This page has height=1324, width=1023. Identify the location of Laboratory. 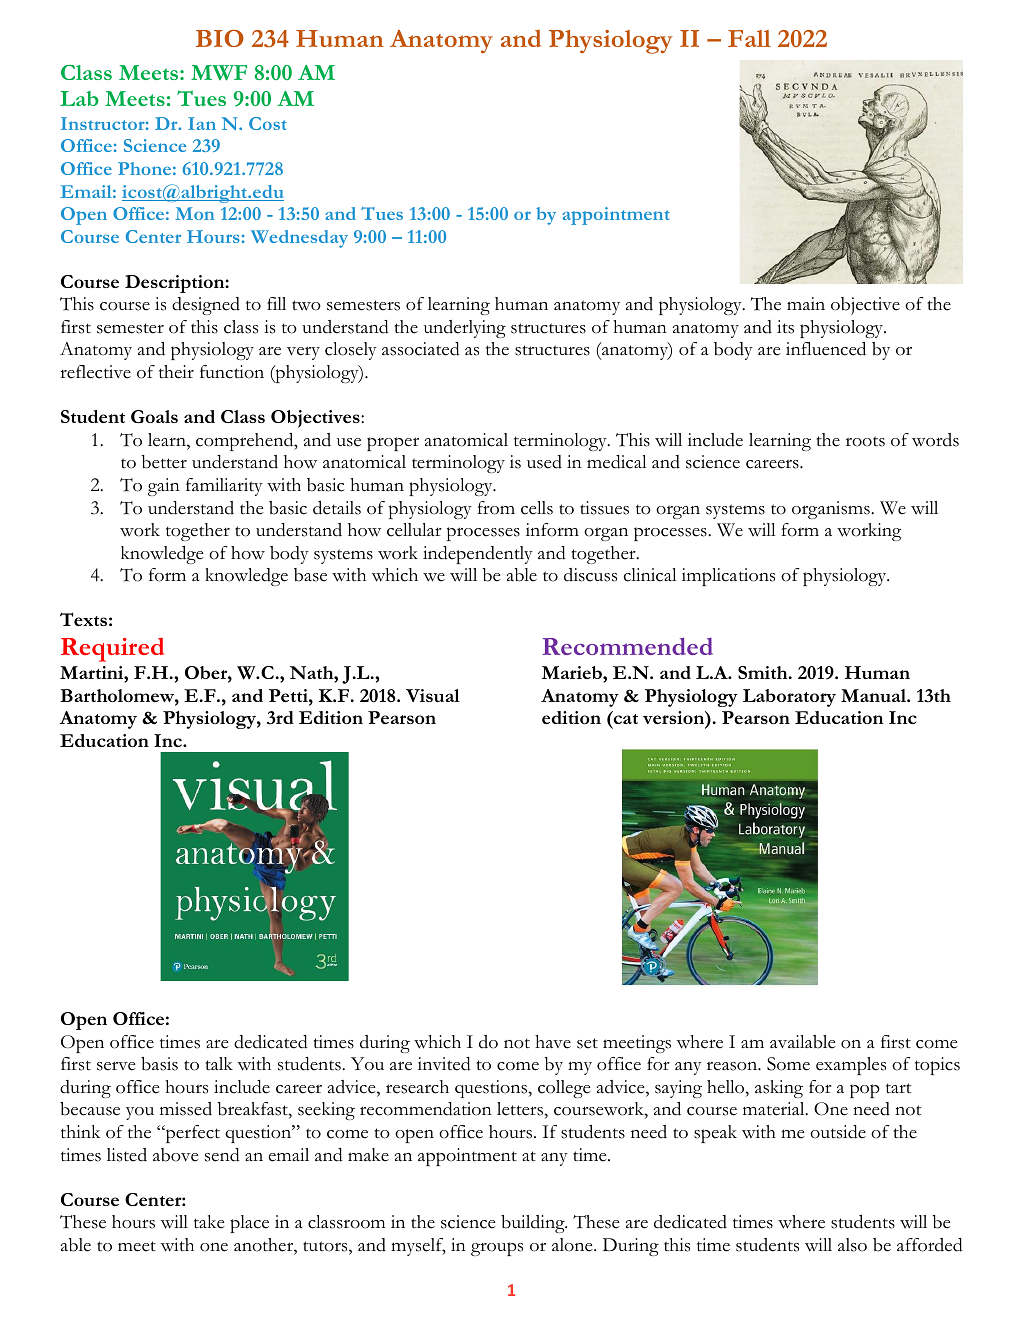
(789, 698).
